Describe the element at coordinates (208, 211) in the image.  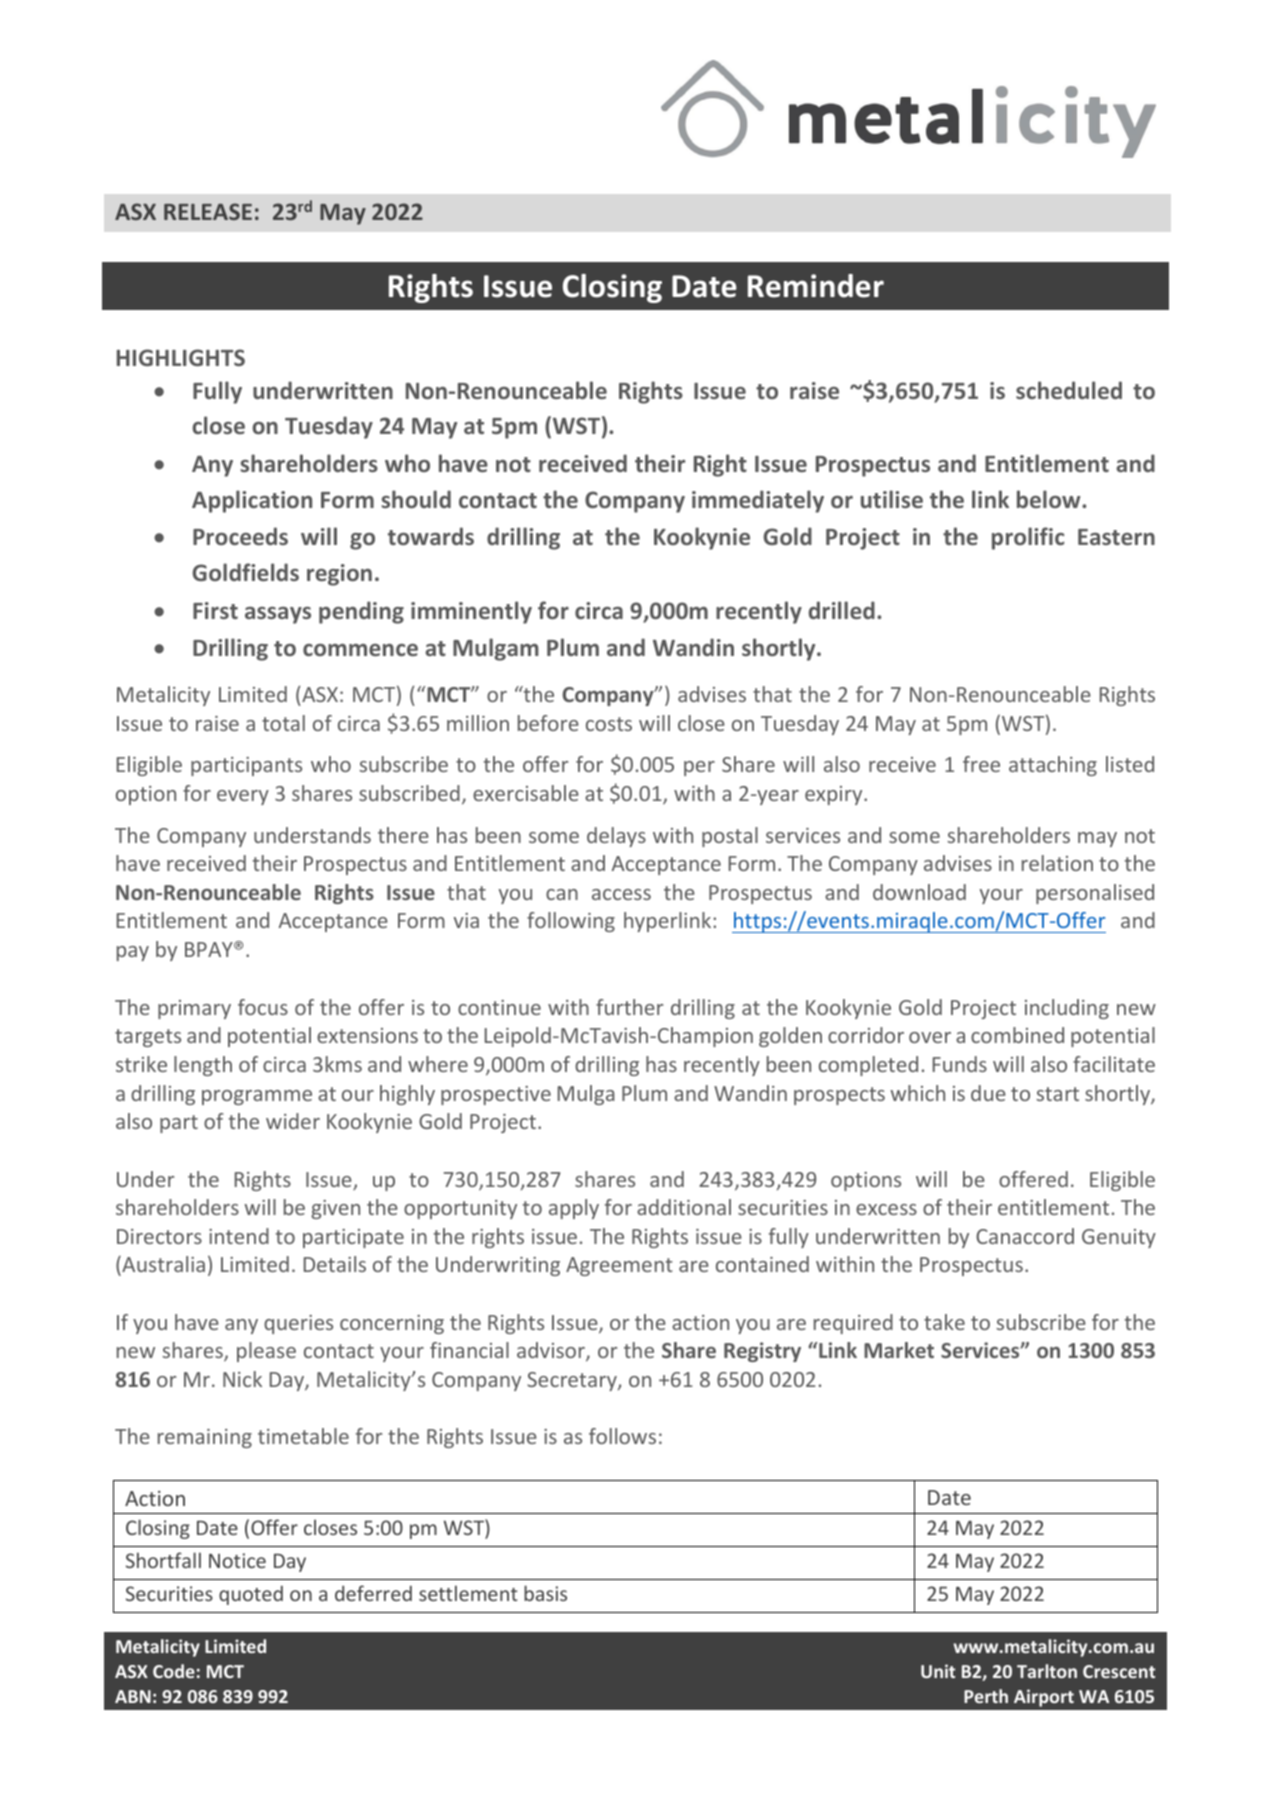
I see `RELEASE` at that location.
